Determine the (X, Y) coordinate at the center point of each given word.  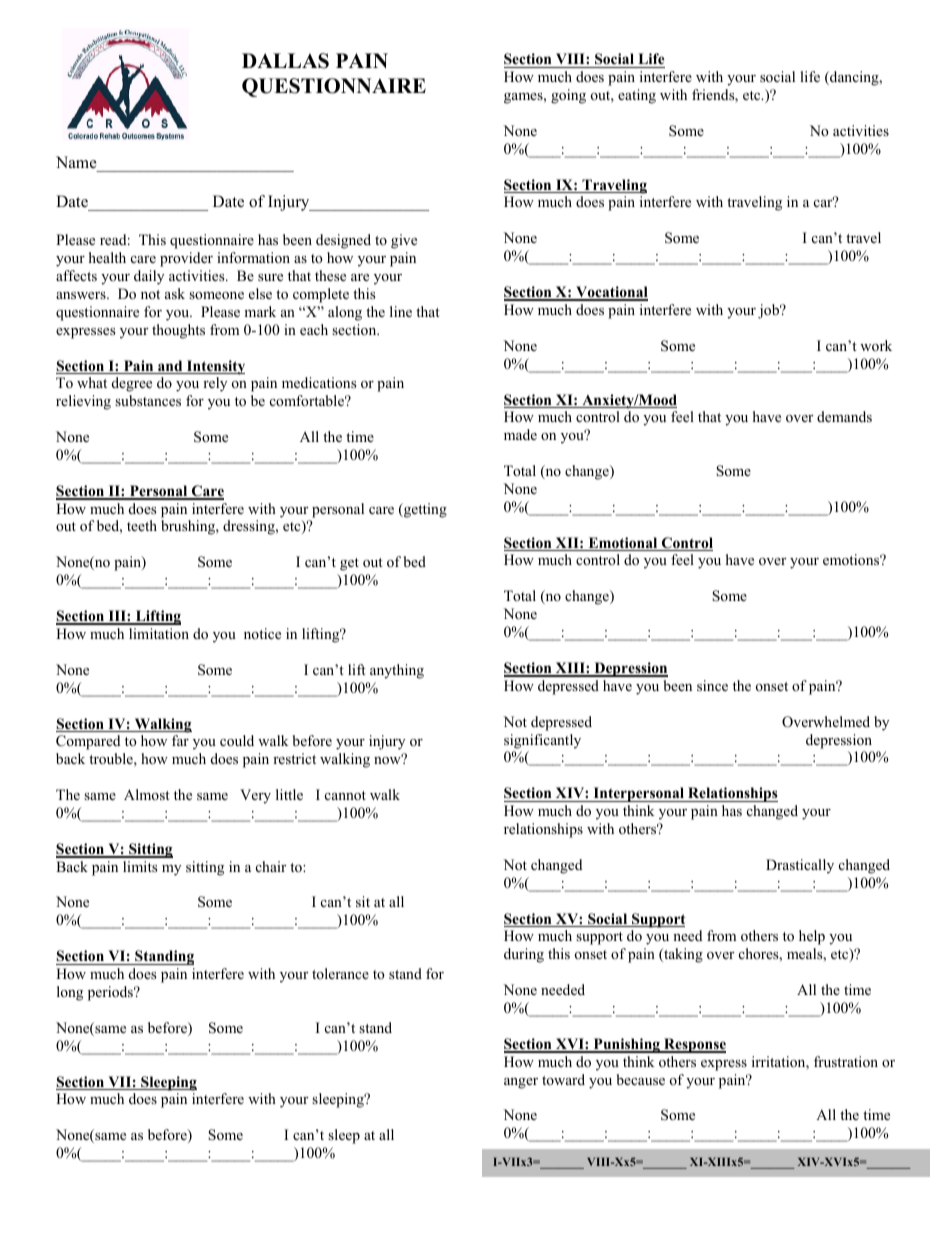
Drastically (800, 866)
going (568, 96)
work (876, 345)
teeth (142, 525)
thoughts (178, 331)
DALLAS (285, 61)
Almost (147, 794)
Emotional (623, 544)
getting (424, 510)
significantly (542, 741)
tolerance (340, 973)
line (401, 311)
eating (637, 96)
